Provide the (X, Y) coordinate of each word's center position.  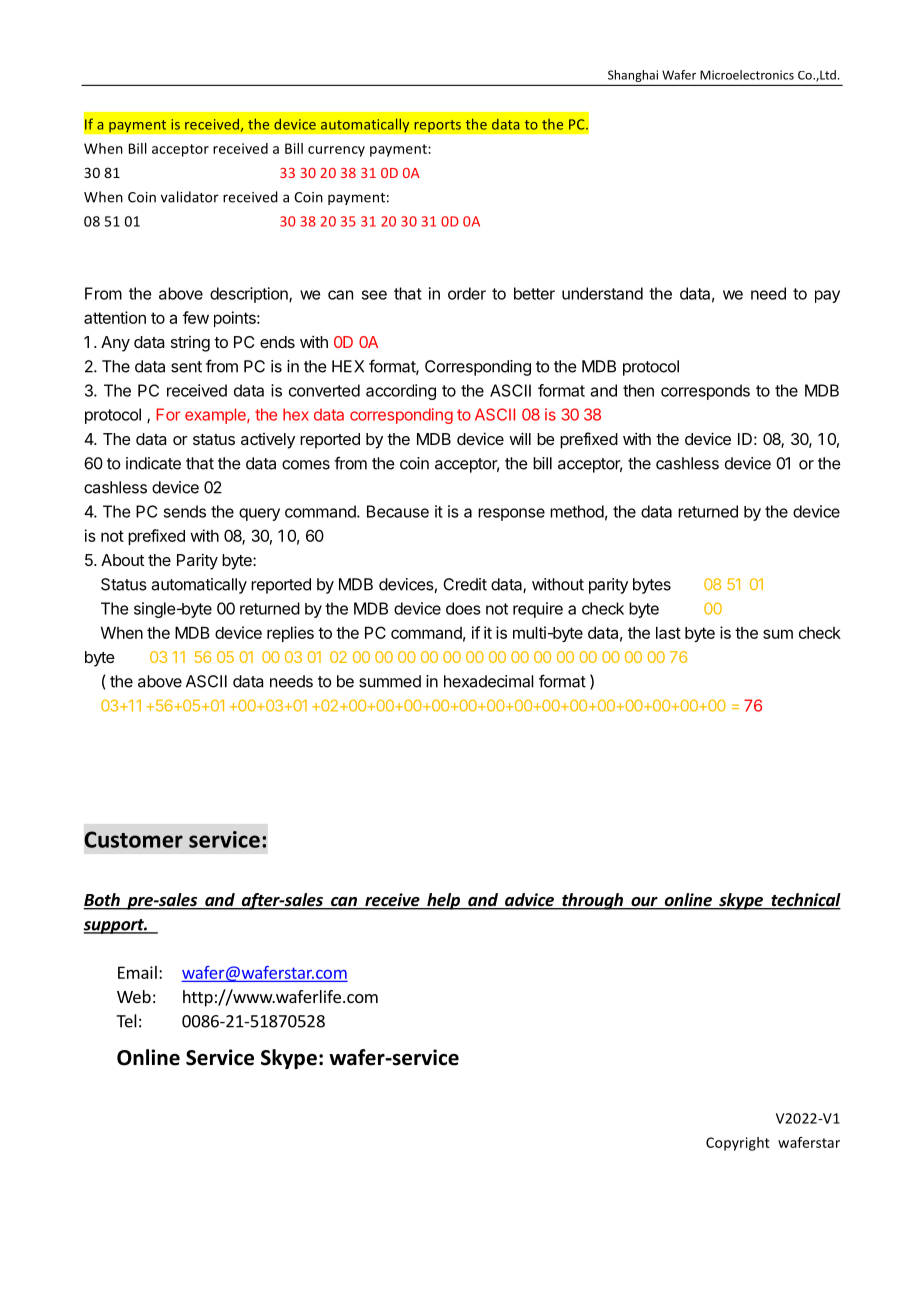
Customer (133, 839)
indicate (153, 463)
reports (437, 126)
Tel (126, 1021)
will (520, 438)
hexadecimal (489, 681)
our (644, 903)
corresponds (705, 392)
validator (190, 197)
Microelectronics (747, 75)
